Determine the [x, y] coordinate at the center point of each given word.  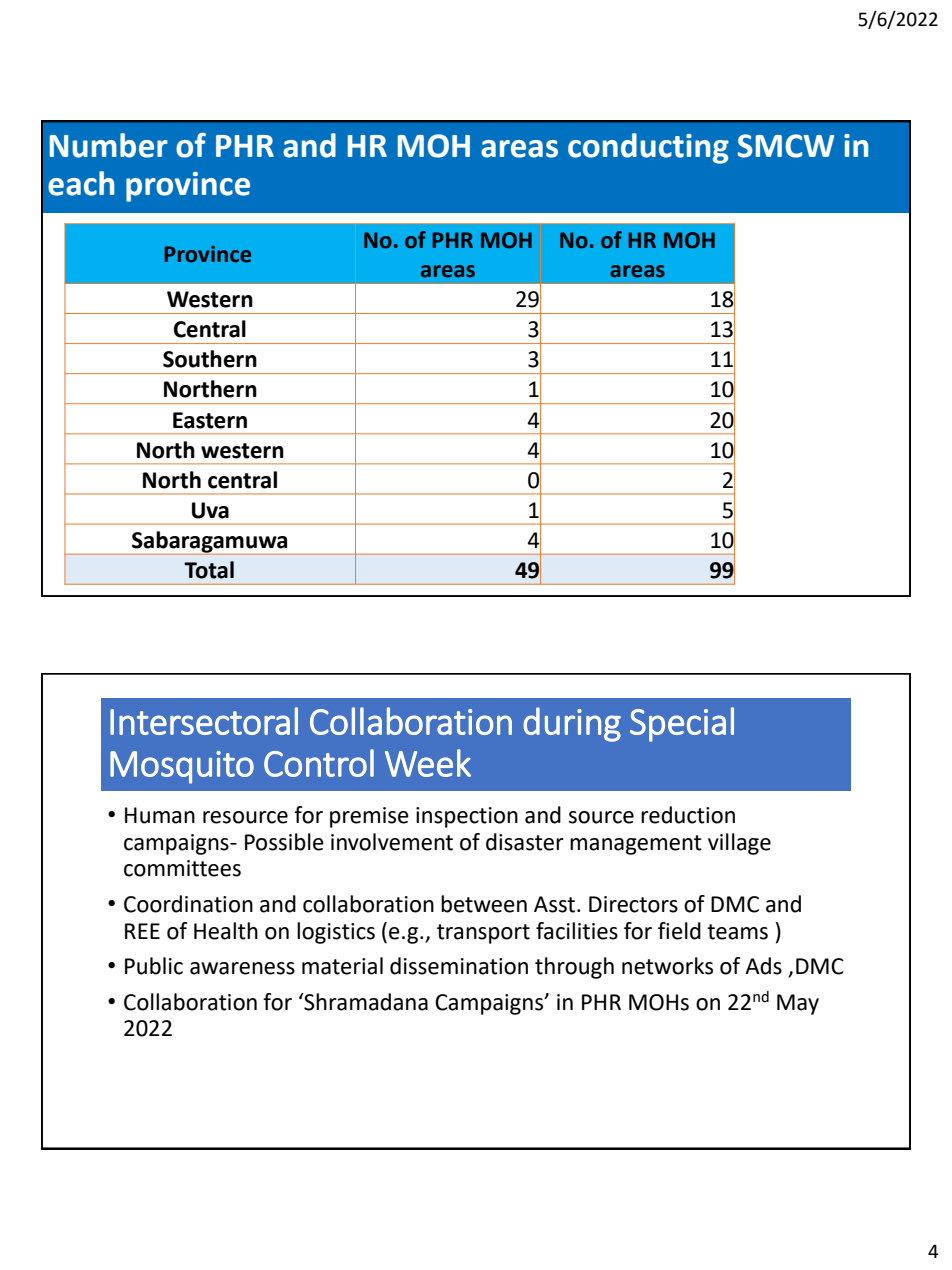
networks [667, 966]
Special [682, 724]
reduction [688, 815]
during [572, 724]
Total [209, 570]
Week [428, 763]
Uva [210, 510]
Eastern [210, 420]
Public [154, 966]
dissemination [459, 966]
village [739, 844]
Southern [210, 359]
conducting [648, 148]
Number [109, 145]
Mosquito [182, 767]
